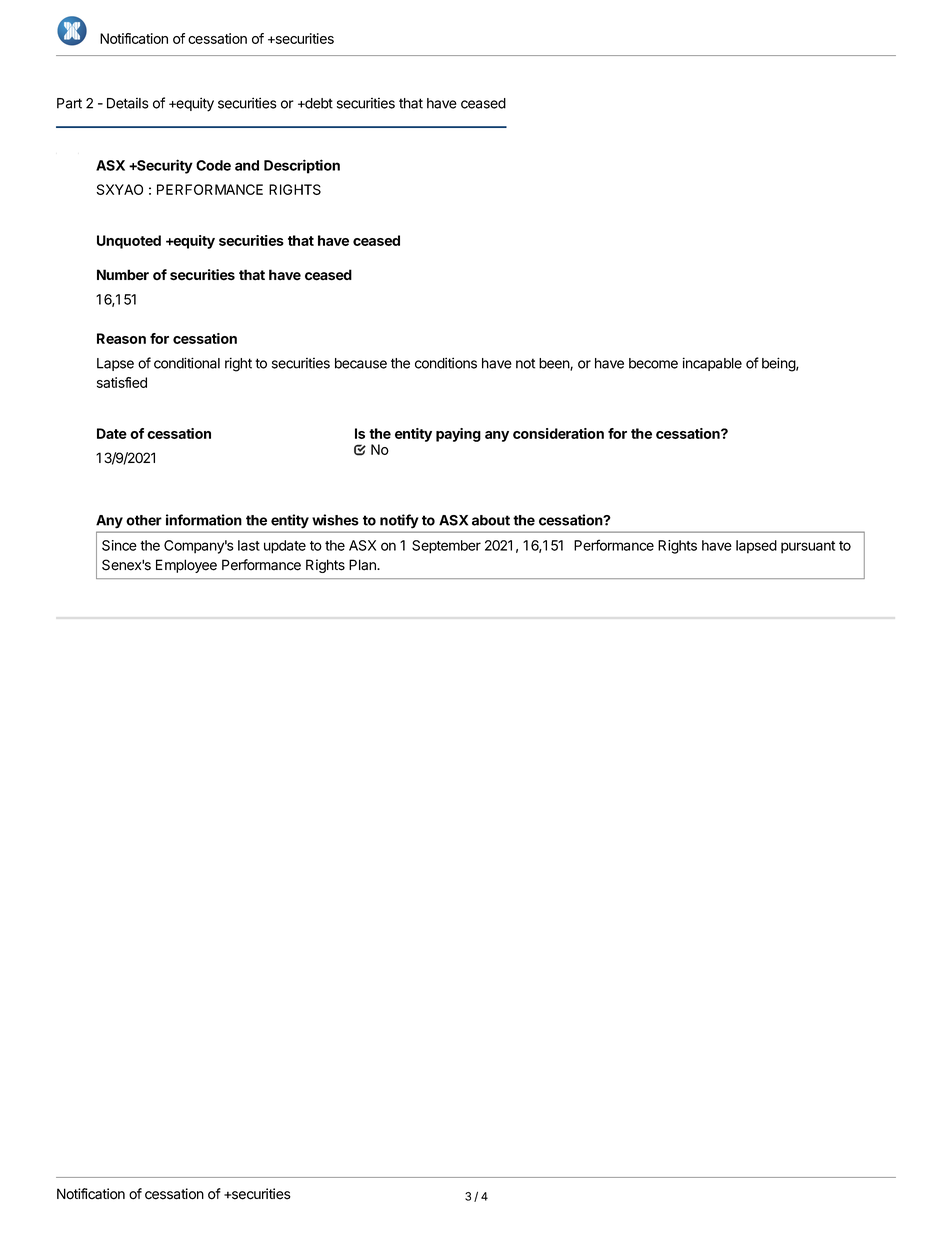 This image has height=1233, width=952. I want to click on pursuant, so click(808, 547).
